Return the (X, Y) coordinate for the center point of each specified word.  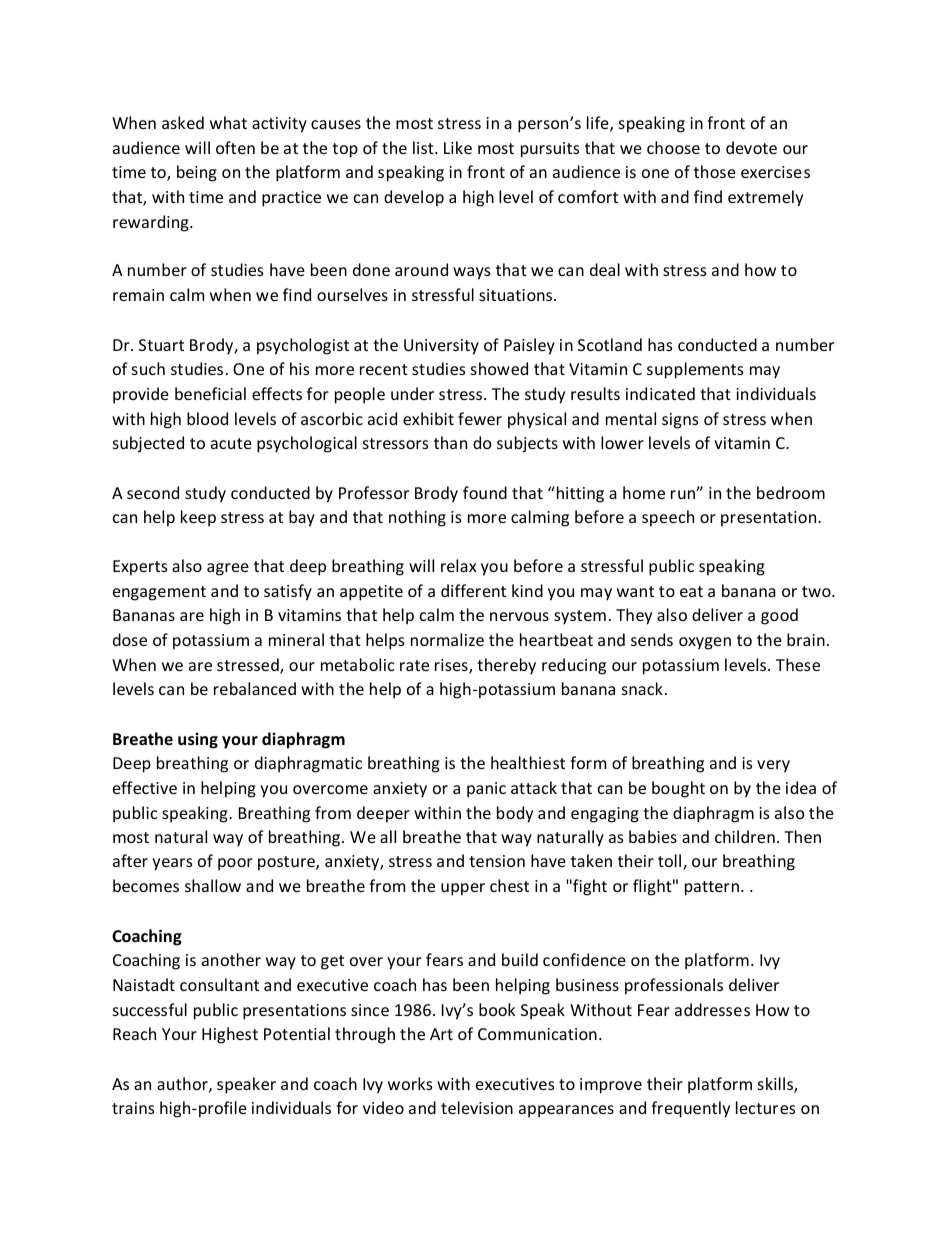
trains (133, 1108)
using (198, 740)
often (235, 147)
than (450, 442)
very (773, 766)
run (684, 494)
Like (458, 147)
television (477, 1107)
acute (231, 443)
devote (751, 147)
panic (486, 790)
